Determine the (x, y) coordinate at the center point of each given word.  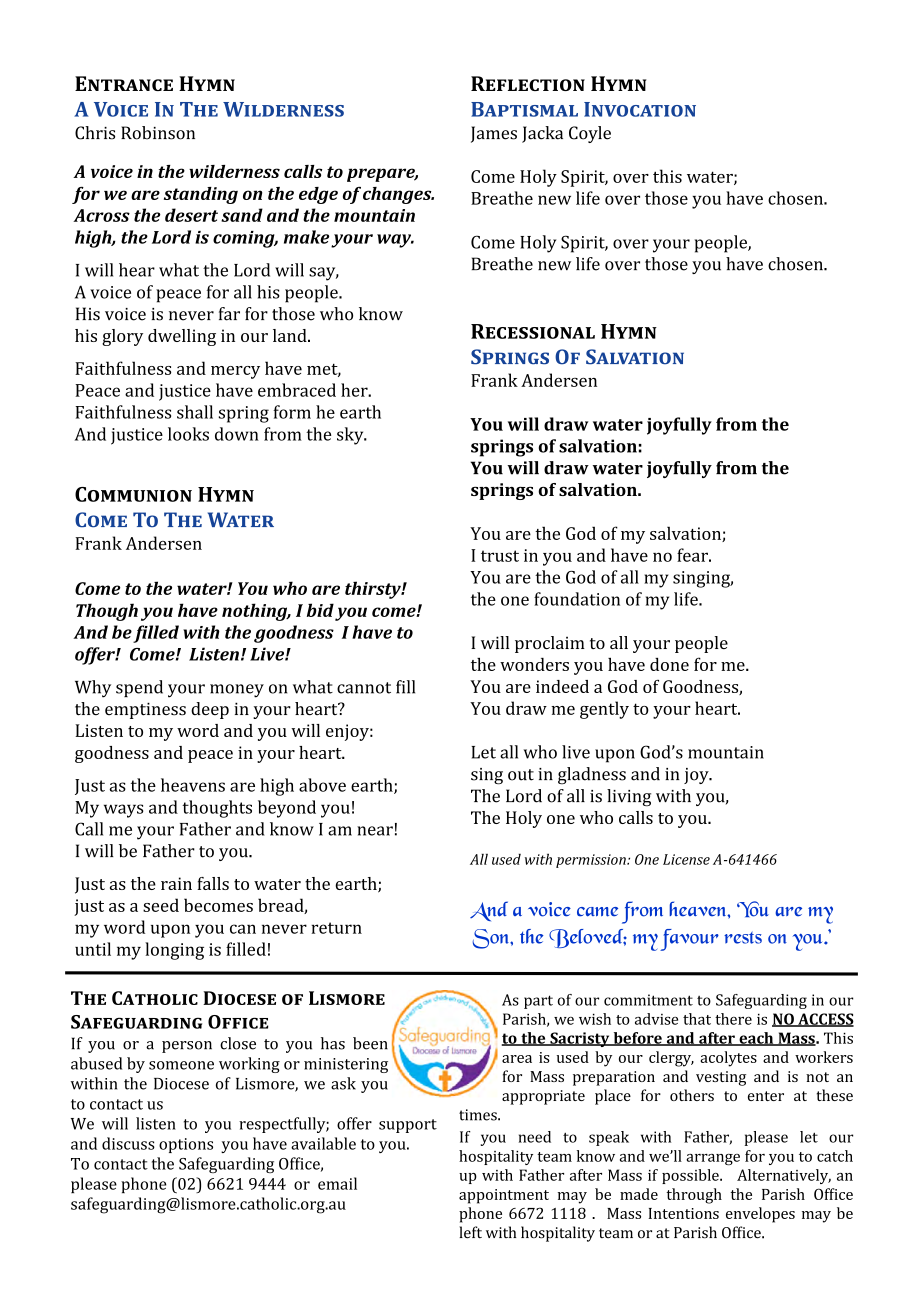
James (494, 134)
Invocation (640, 109)
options (186, 1145)
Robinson (158, 133)
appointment (504, 1196)
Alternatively (784, 1176)
